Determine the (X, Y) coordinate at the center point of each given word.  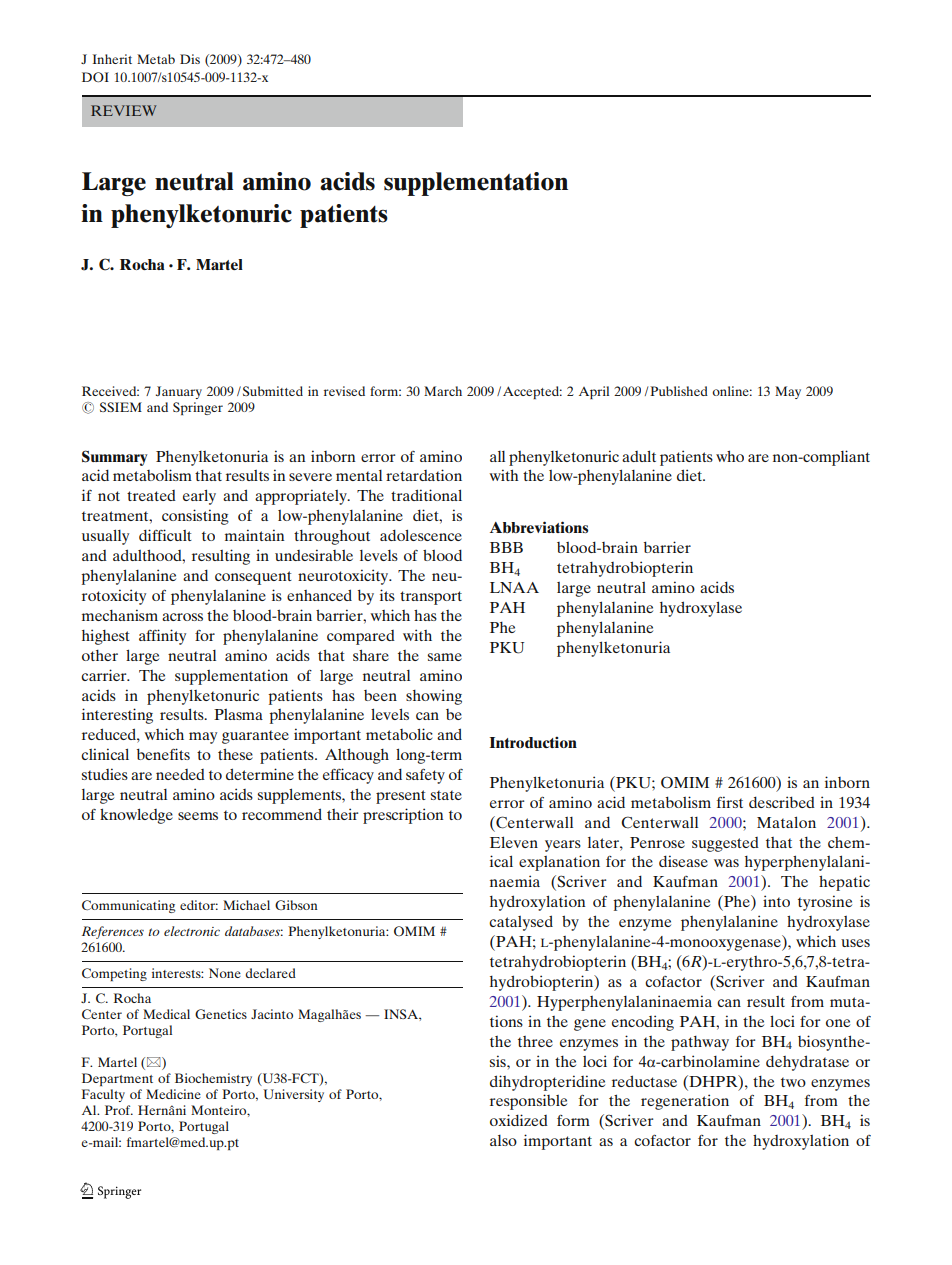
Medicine (173, 1094)
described (782, 802)
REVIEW (123, 110)
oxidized (519, 1120)
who (730, 456)
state (446, 795)
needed (180, 774)
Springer (198, 408)
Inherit (112, 59)
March (443, 391)
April (594, 392)
